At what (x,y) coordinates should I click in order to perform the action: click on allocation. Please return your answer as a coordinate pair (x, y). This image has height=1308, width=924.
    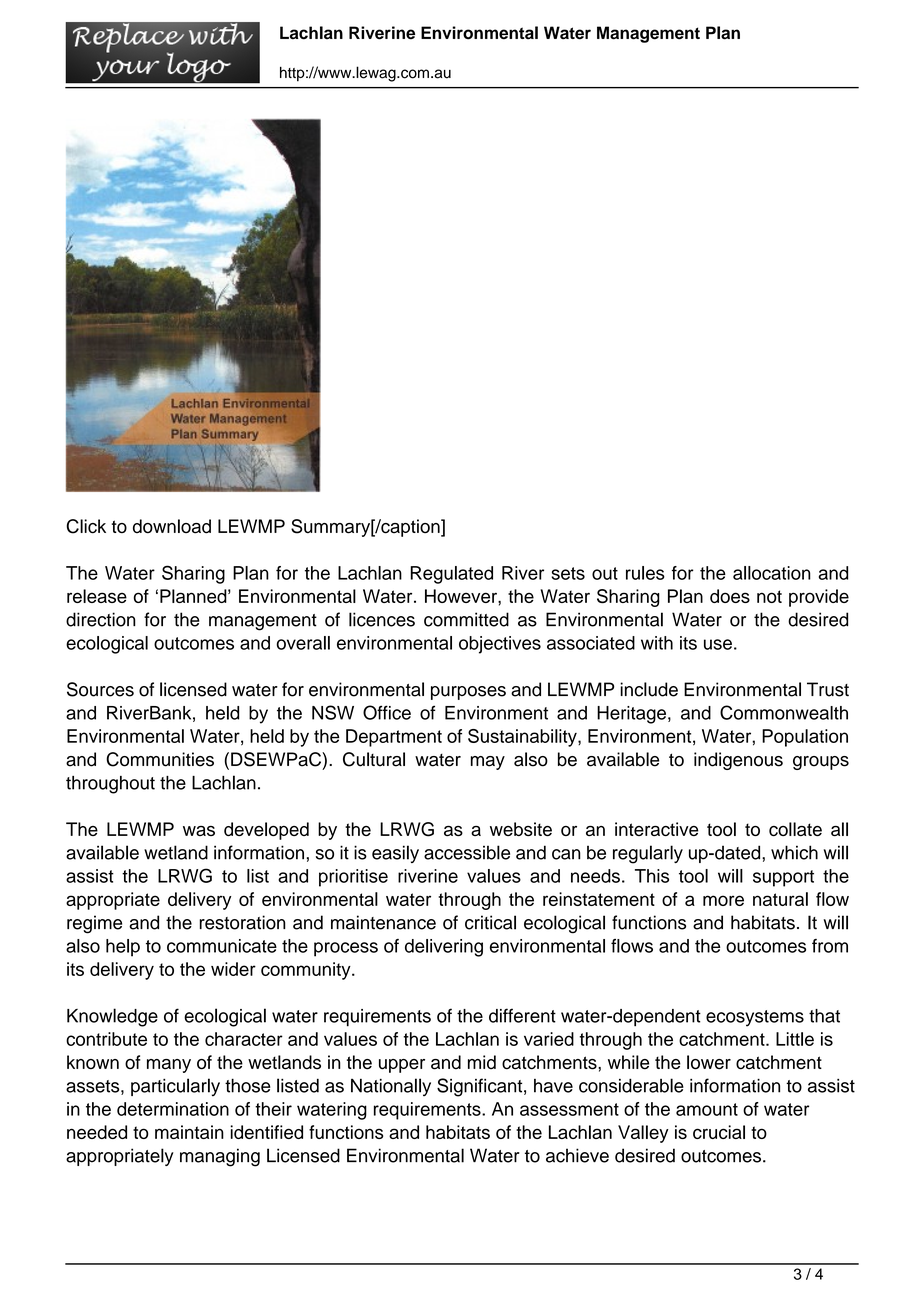
    Looking at the image, I should click on (772, 573).
